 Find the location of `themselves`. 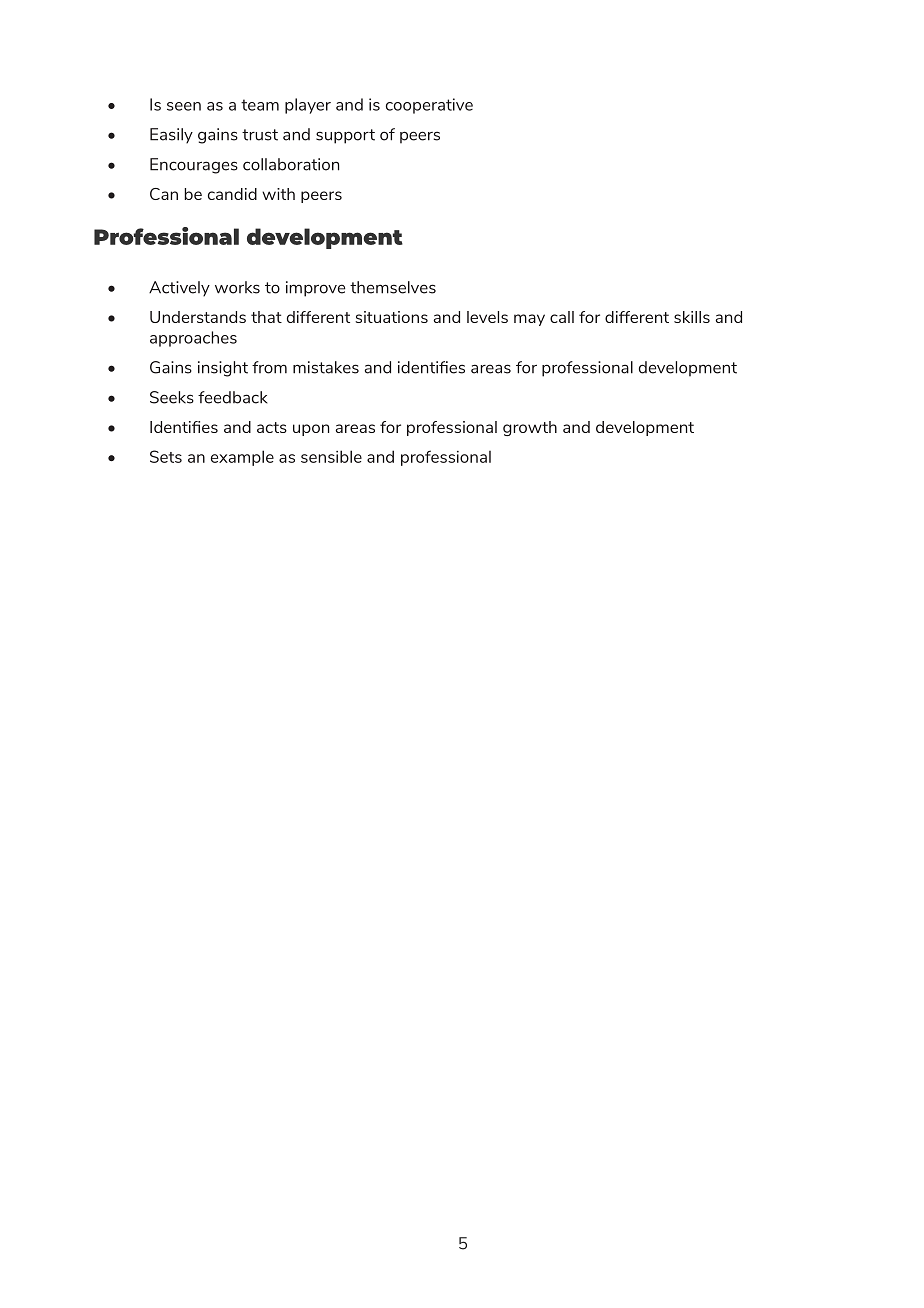

themselves is located at coordinates (393, 287).
